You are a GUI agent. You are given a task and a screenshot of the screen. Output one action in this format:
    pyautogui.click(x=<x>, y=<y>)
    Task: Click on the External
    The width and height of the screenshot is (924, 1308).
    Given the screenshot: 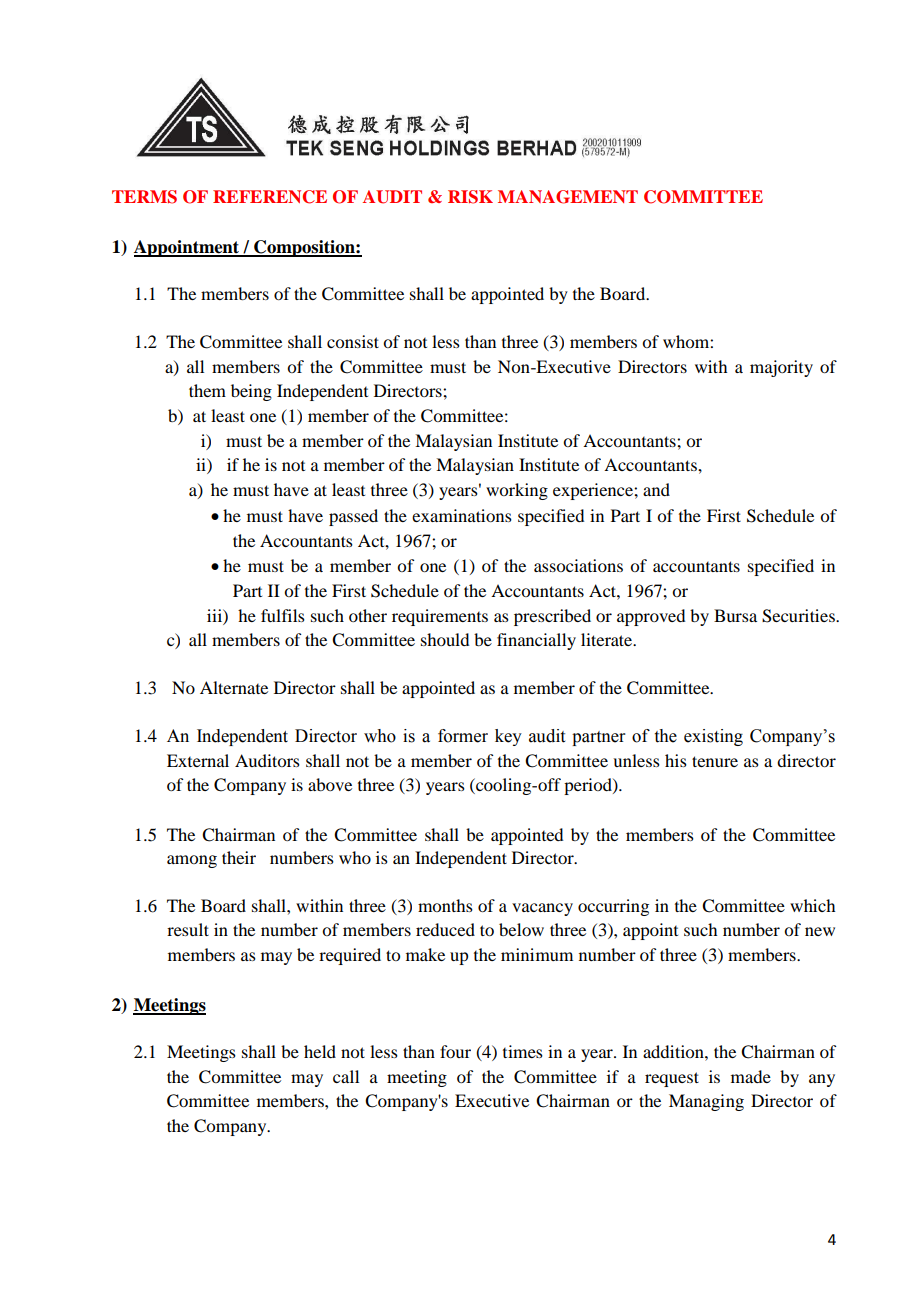 What is the action you would take?
    pyautogui.click(x=198, y=760)
